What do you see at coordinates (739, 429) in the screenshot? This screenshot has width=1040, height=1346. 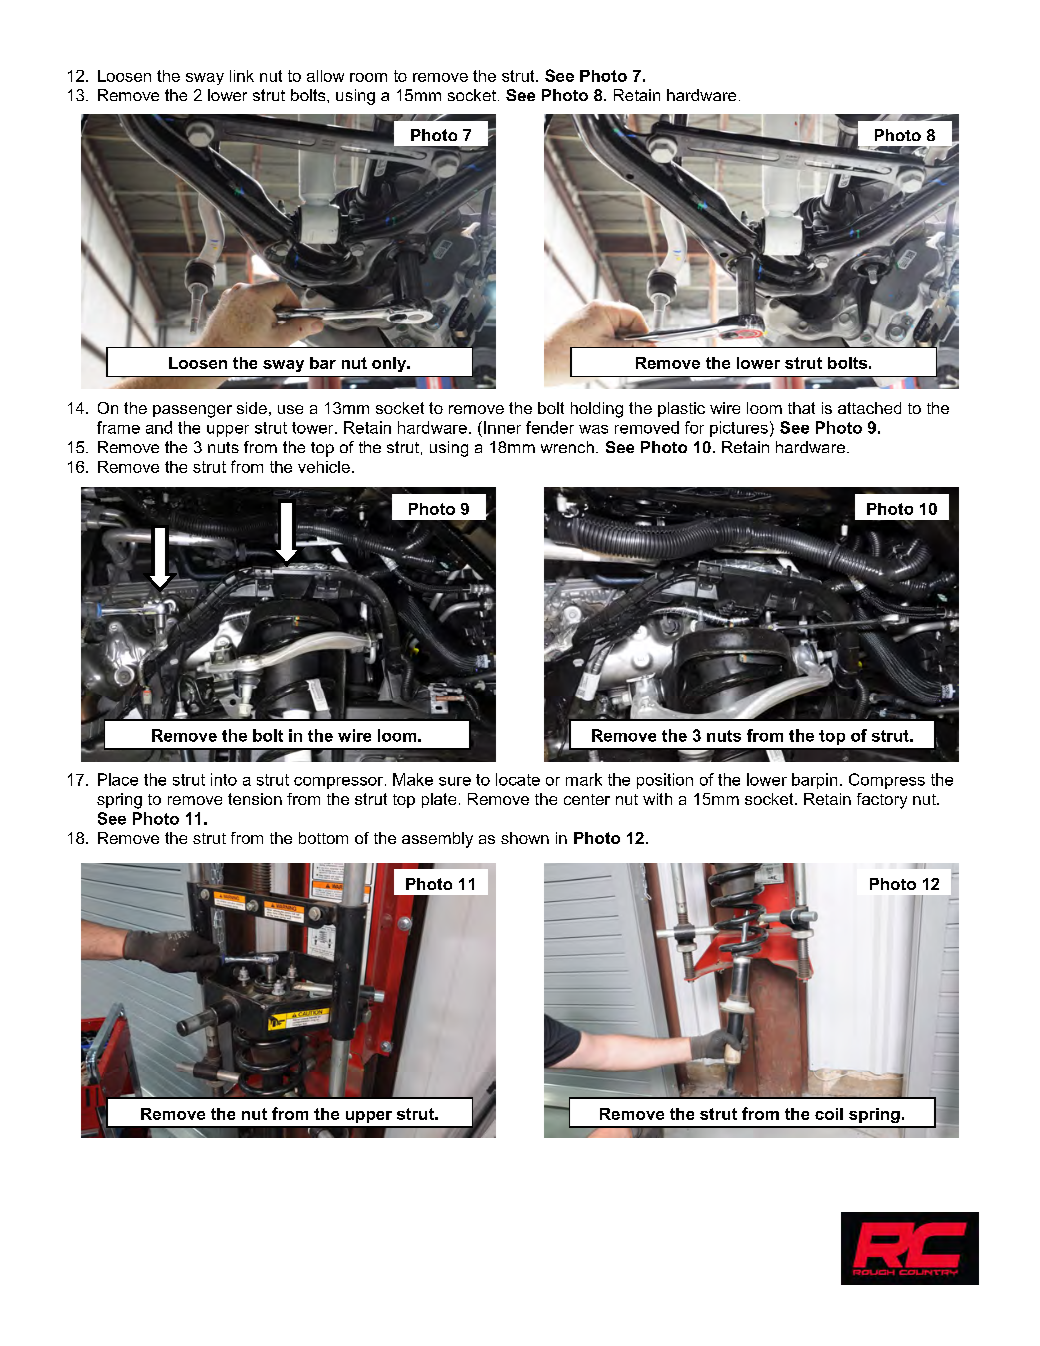 I see `pictures` at bounding box center [739, 429].
